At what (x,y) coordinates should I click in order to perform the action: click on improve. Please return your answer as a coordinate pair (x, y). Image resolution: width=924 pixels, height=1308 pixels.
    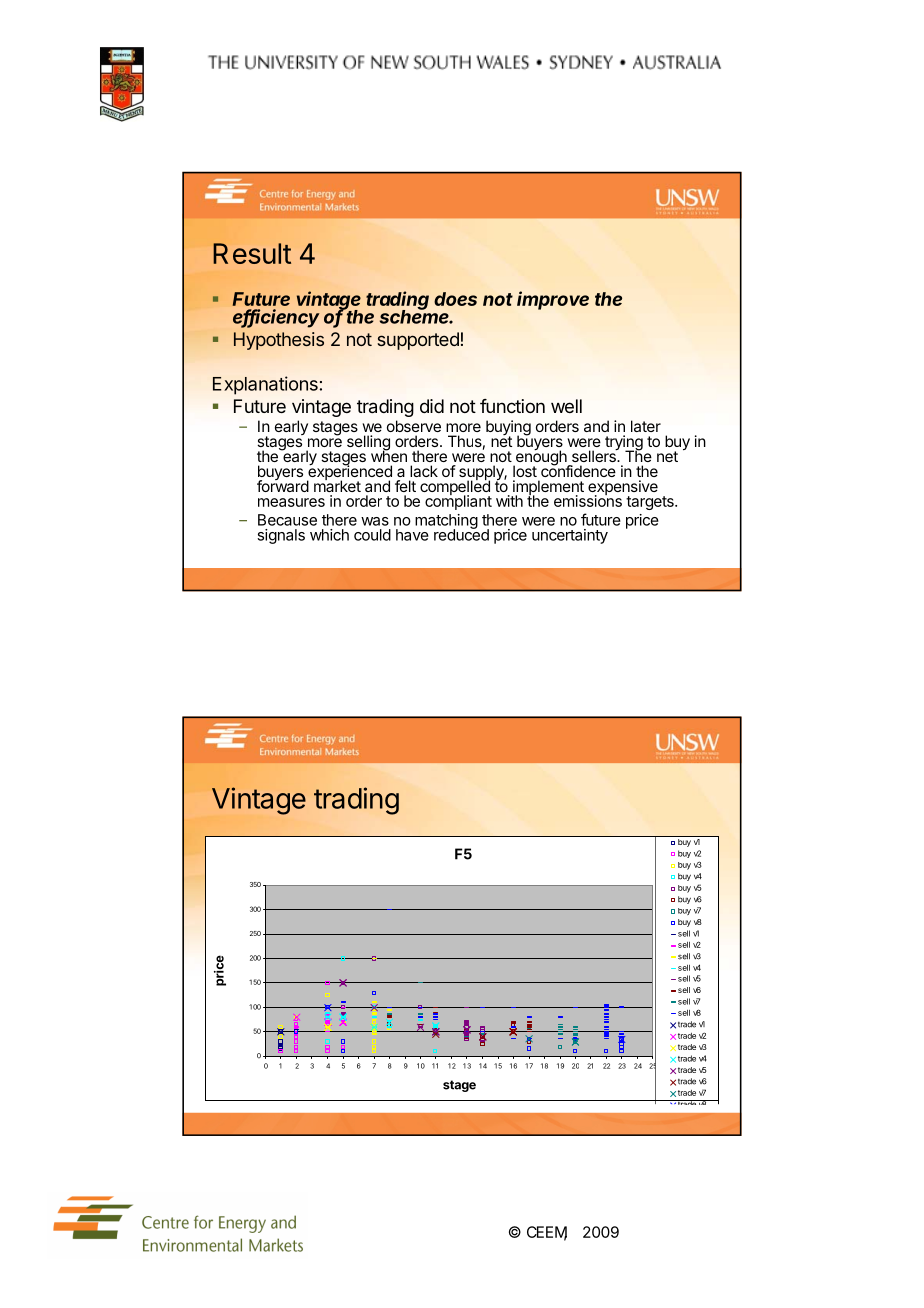
    Looking at the image, I should click on (553, 300).
